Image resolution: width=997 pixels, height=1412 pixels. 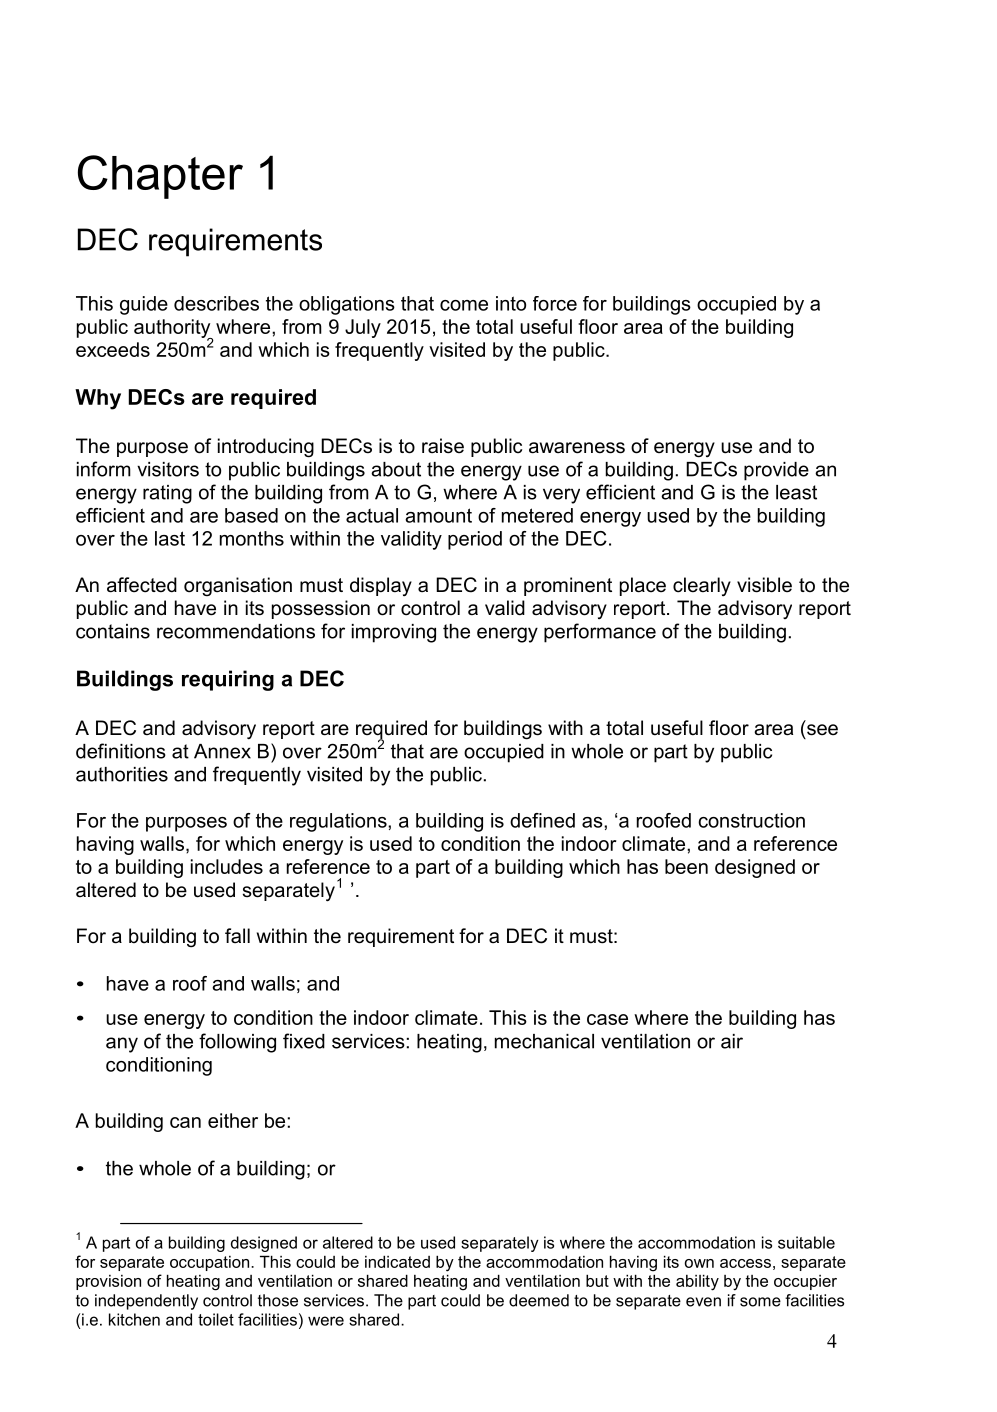 What do you see at coordinates (160, 177) in the screenshot?
I see `Chapter` at bounding box center [160, 177].
